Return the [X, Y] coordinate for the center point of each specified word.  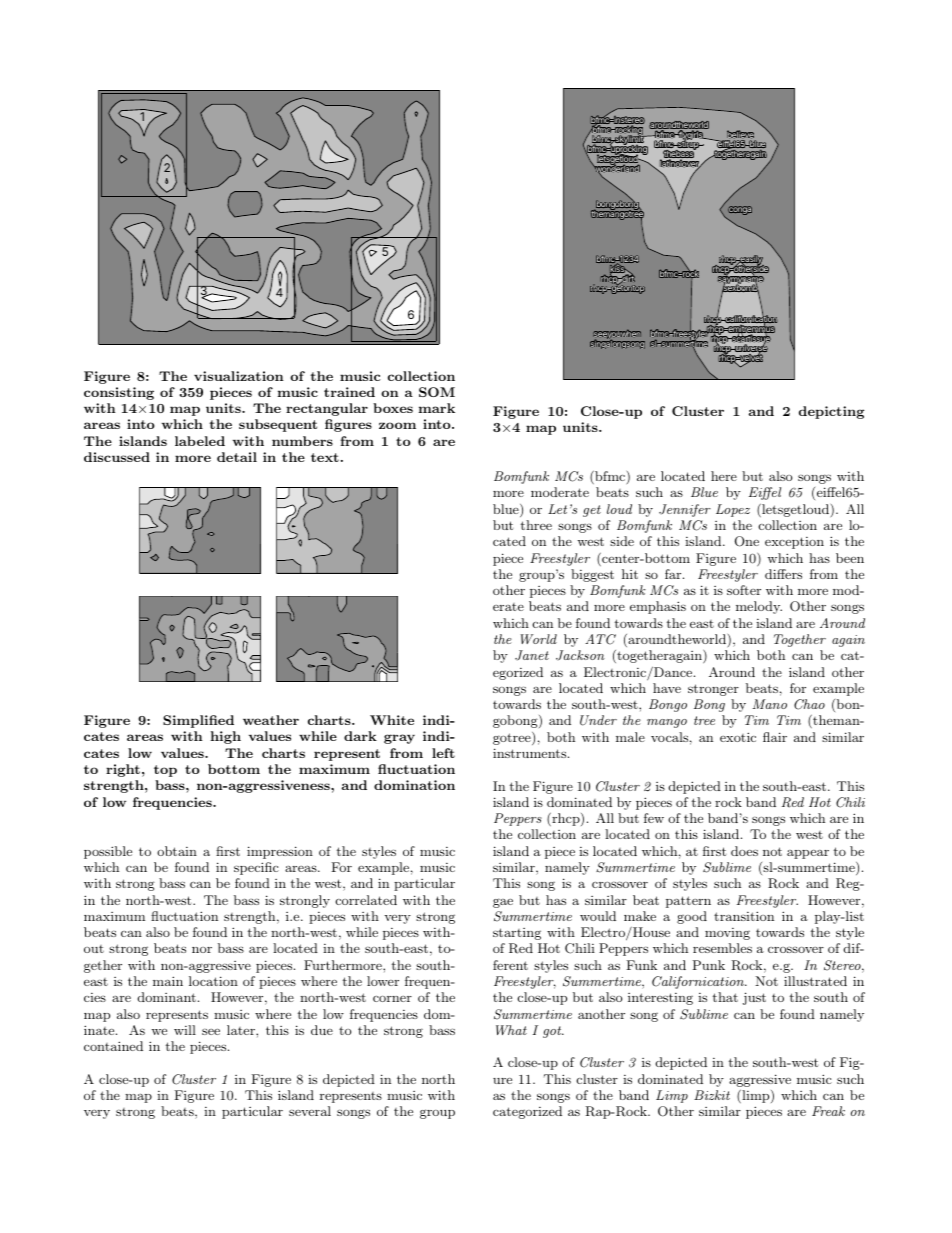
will [185, 1030]
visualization [239, 376]
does [744, 851]
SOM [437, 392]
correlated [366, 900]
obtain [177, 851]
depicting [831, 412]
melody [759, 607]
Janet [532, 655]
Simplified [198, 721]
